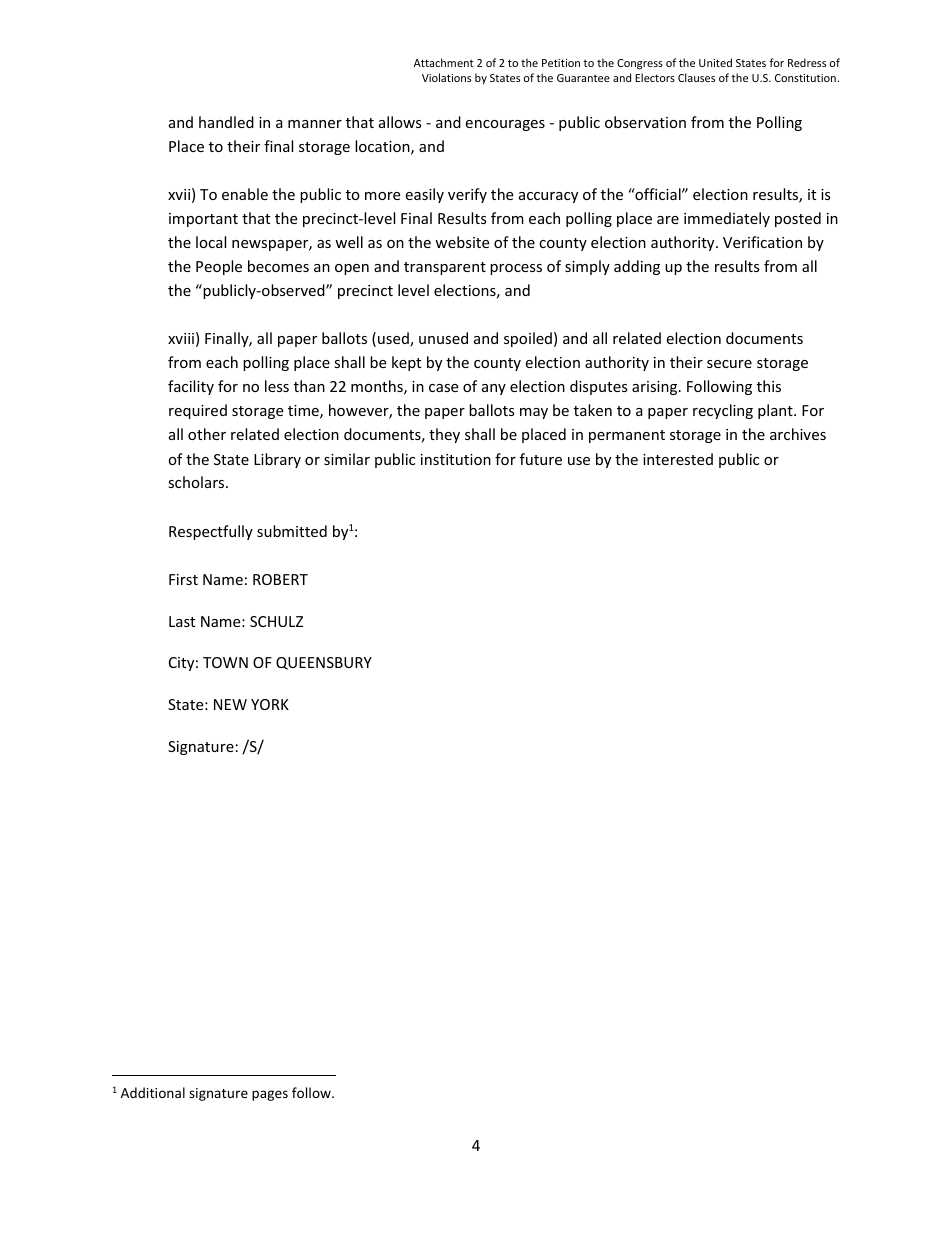 This page has width=952, height=1233. Describe the element at coordinates (226, 122) in the page. I see `handled` at that location.
